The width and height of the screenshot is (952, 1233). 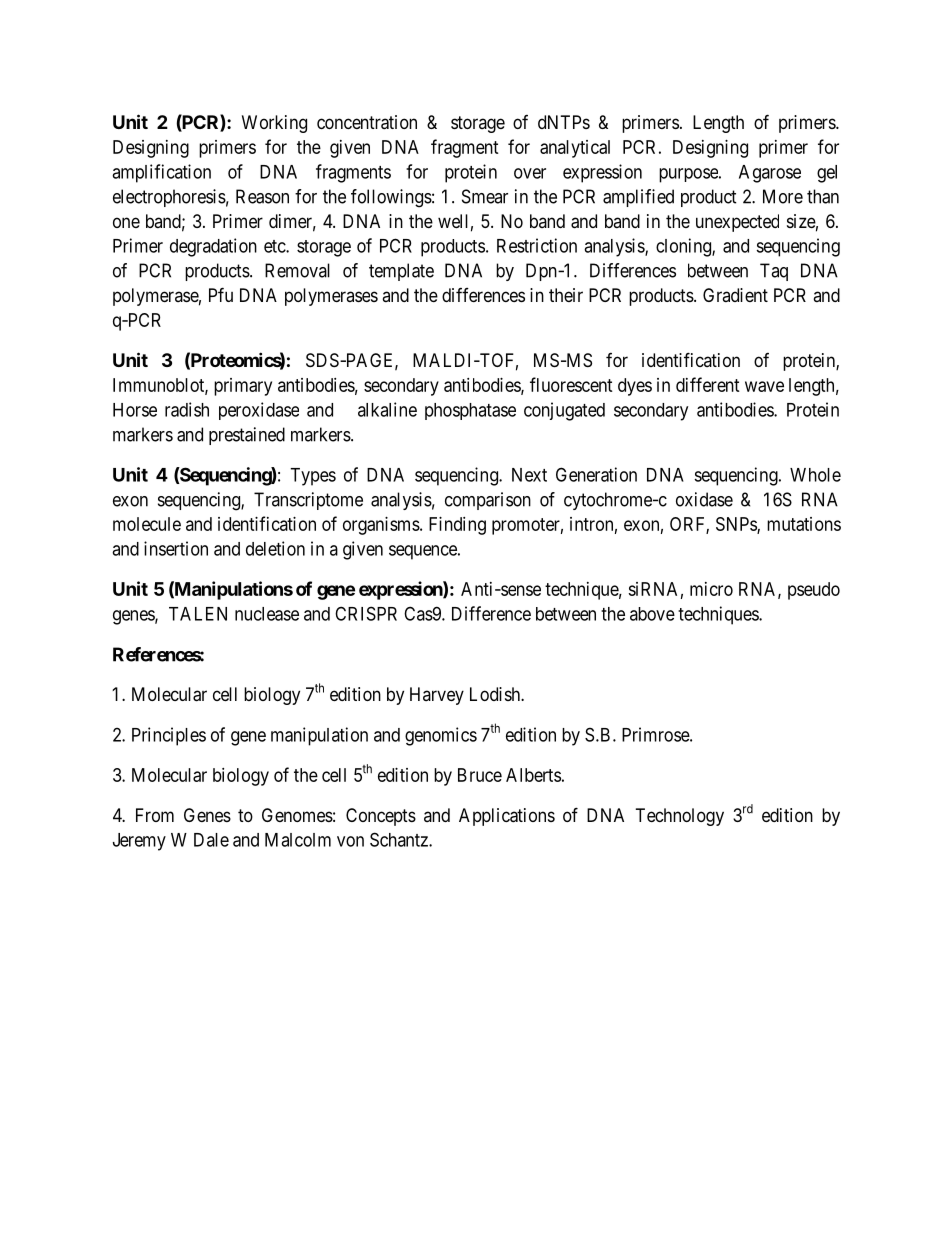 I want to click on Dale, so click(x=211, y=840).
